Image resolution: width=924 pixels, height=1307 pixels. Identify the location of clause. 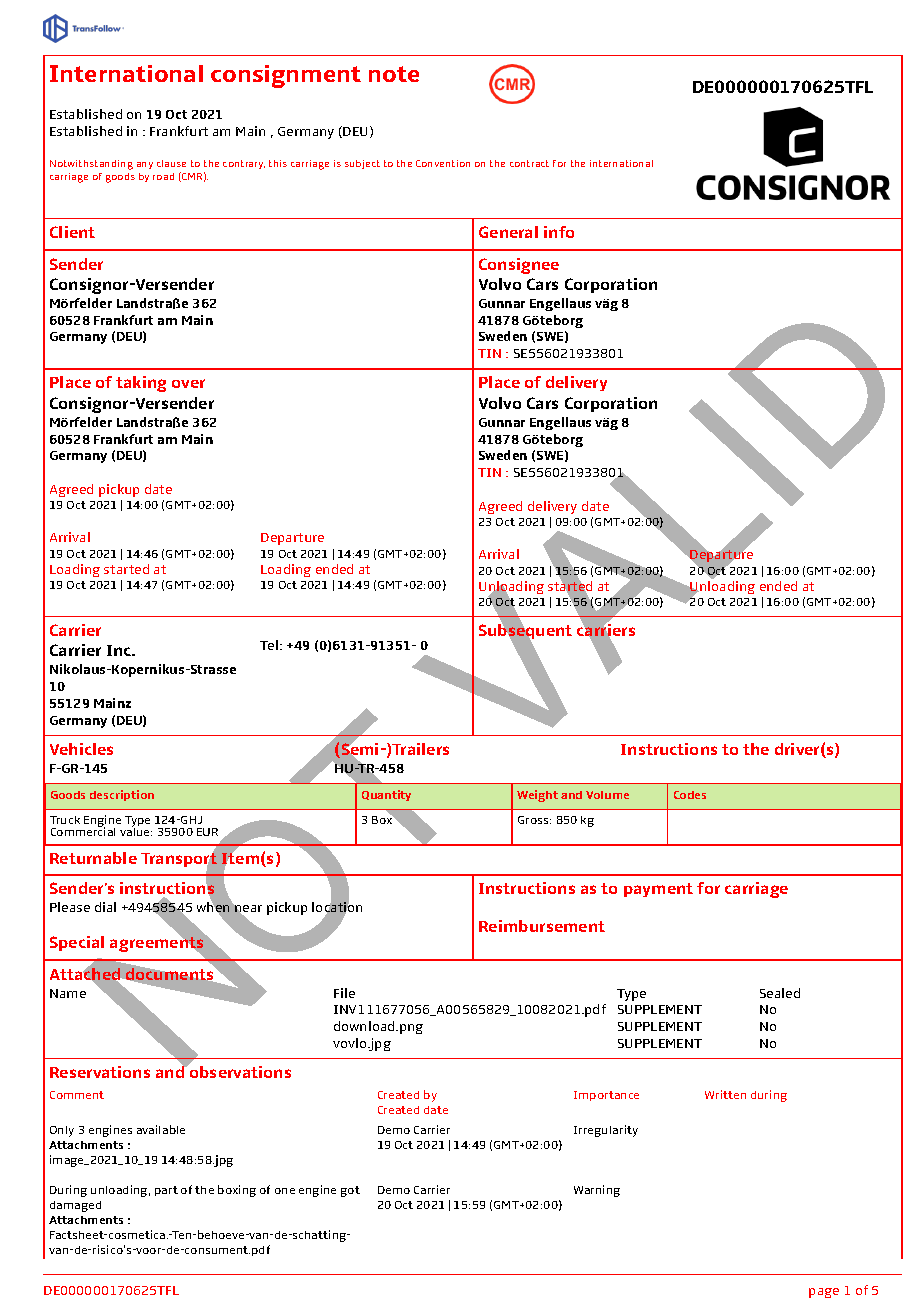
(171, 163).
